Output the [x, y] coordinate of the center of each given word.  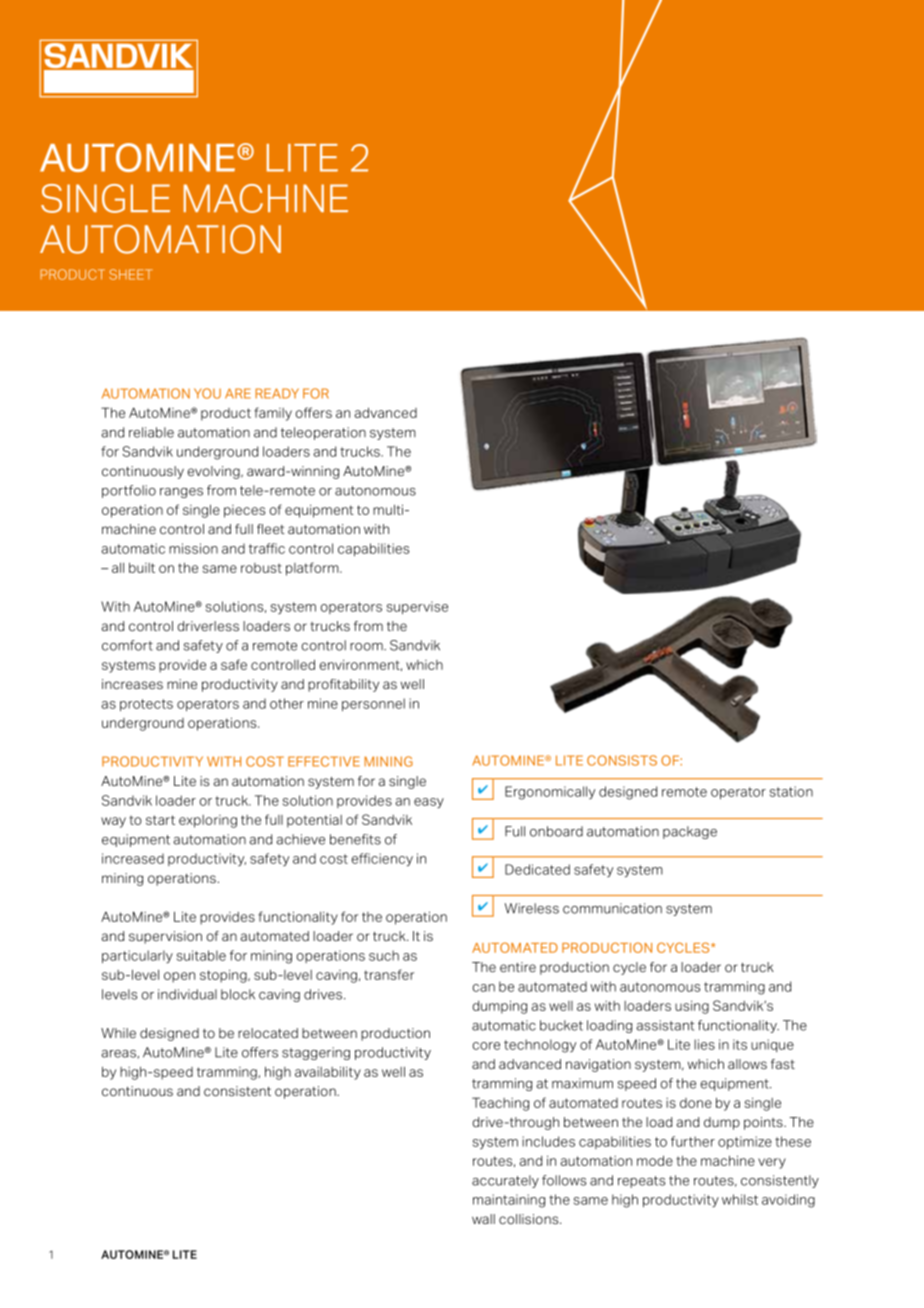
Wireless [532, 908]
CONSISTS [622, 760]
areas [118, 1054]
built [142, 568]
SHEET [131, 274]
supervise [417, 607]
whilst [740, 1199]
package [690, 832]
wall [483, 1219]
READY [277, 393]
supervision [165, 937]
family [273, 414]
